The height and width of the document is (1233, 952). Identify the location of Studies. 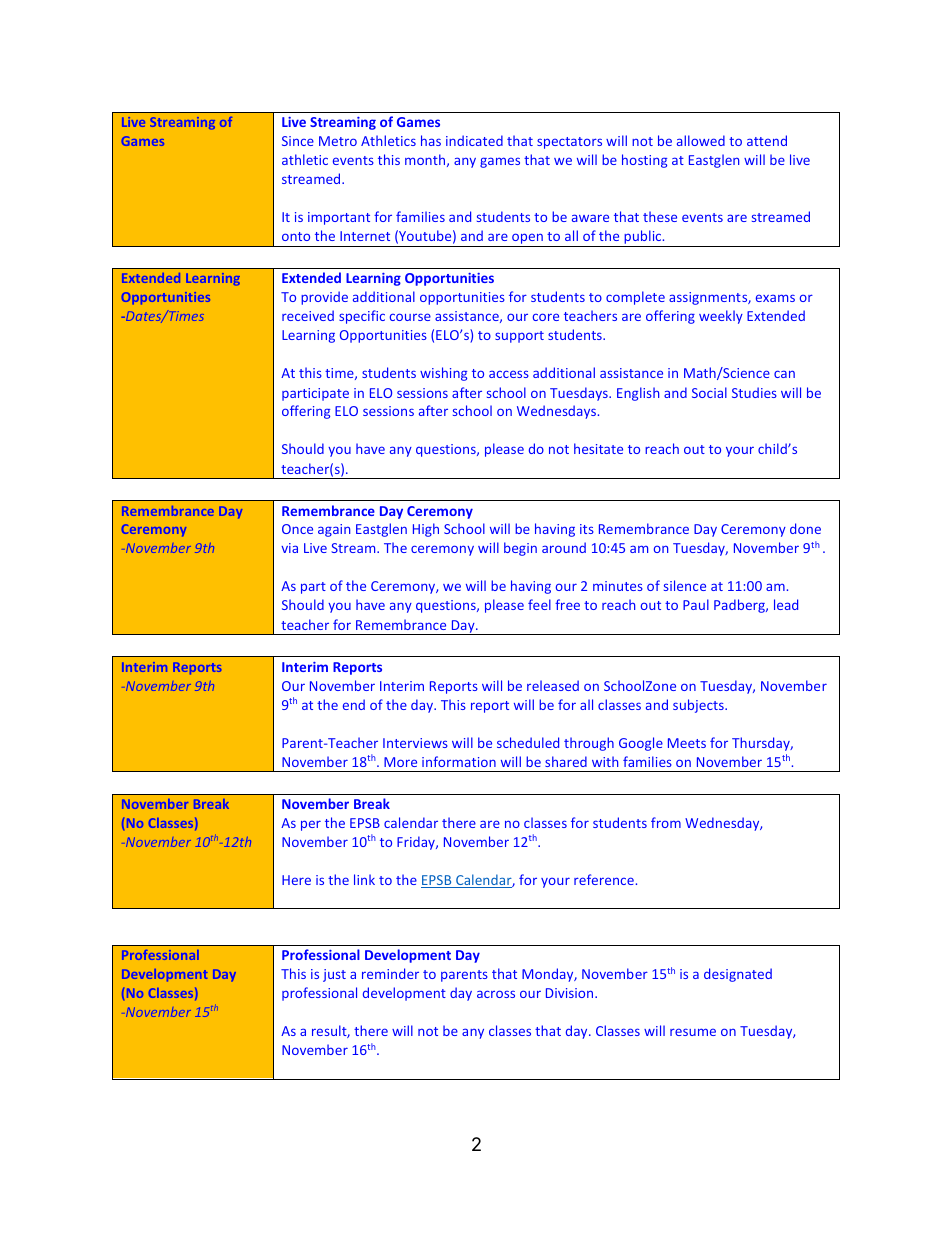
(754, 392).
